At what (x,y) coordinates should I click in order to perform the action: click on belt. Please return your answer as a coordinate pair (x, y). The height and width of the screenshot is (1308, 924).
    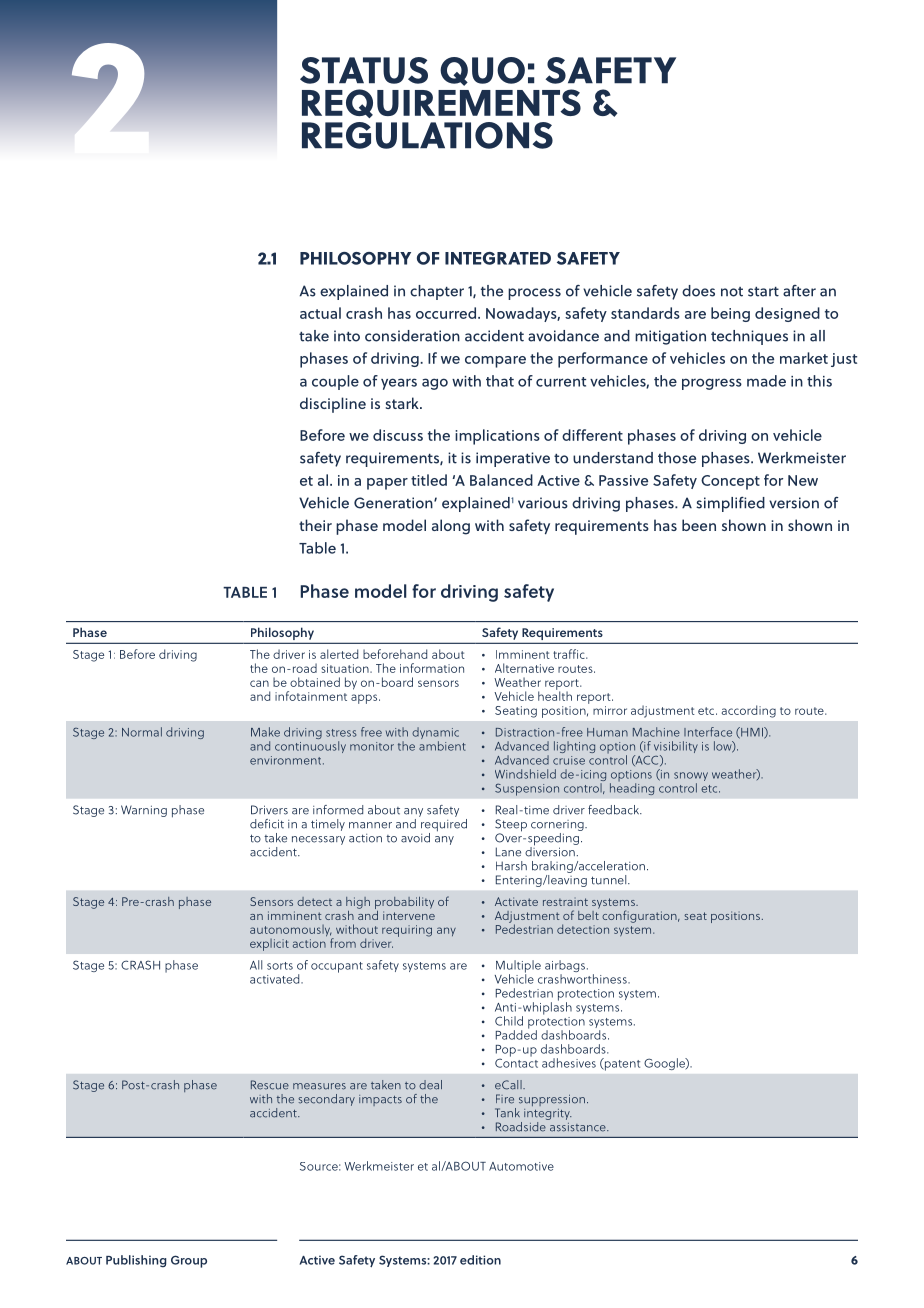
    Looking at the image, I should click on (588, 914).
